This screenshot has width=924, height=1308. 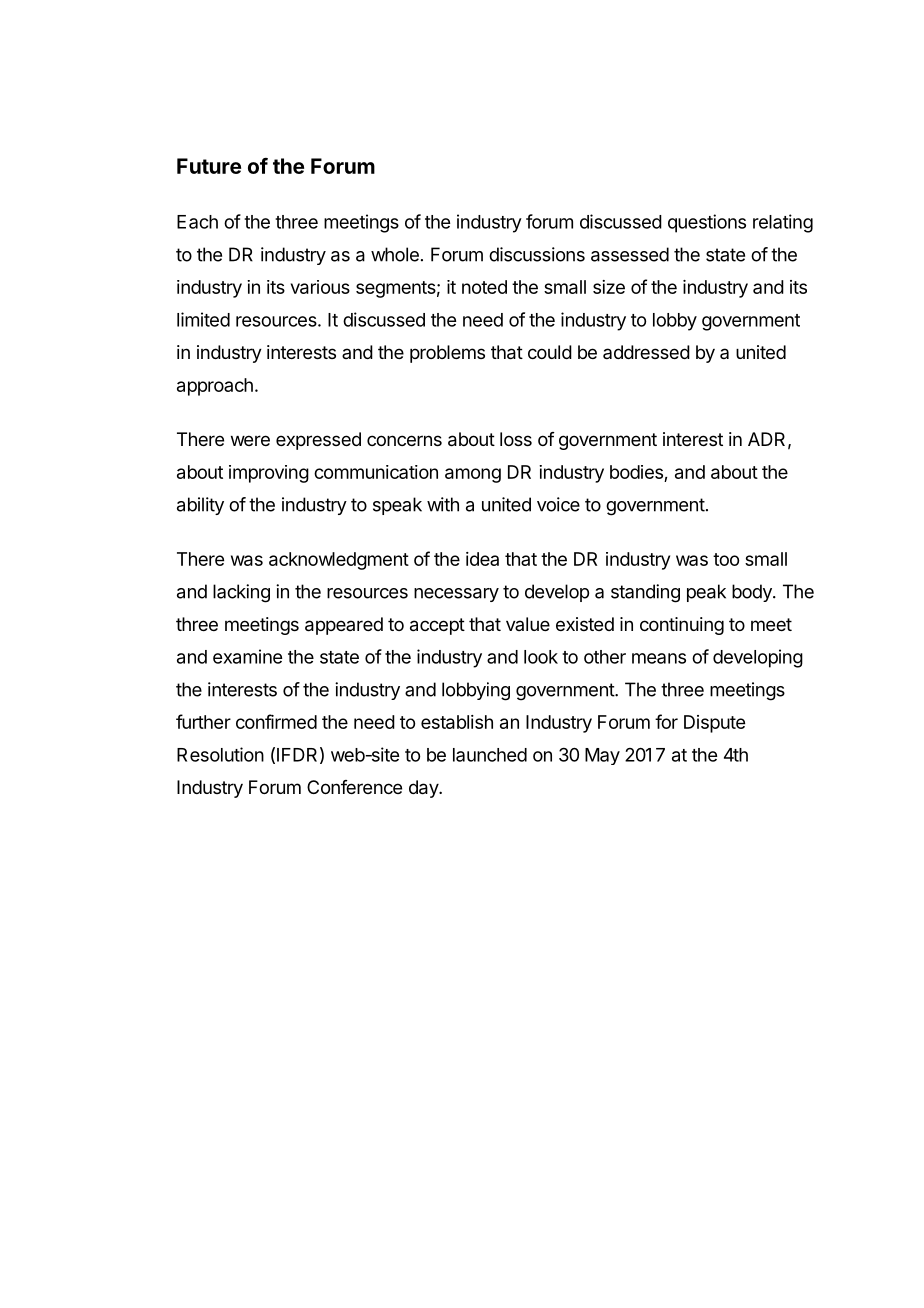 What do you see at coordinates (707, 223) in the screenshot?
I see `questions` at bounding box center [707, 223].
